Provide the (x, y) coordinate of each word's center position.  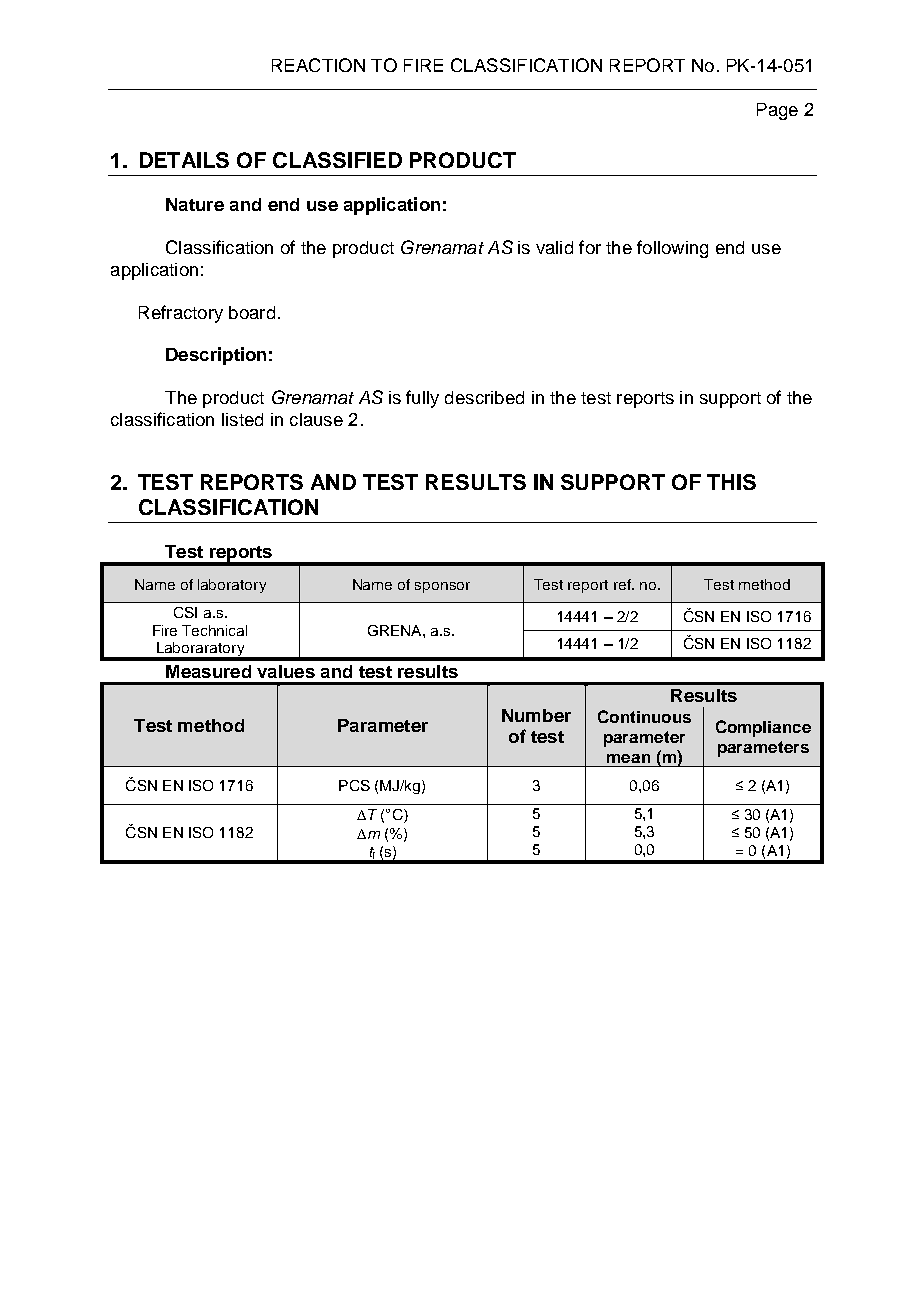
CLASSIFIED (337, 160)
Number (536, 715)
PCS (354, 785)
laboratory (232, 586)
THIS (731, 482)
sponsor (442, 587)
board (252, 312)
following (672, 249)
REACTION (318, 65)
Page (777, 111)
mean (628, 758)
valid (554, 247)
